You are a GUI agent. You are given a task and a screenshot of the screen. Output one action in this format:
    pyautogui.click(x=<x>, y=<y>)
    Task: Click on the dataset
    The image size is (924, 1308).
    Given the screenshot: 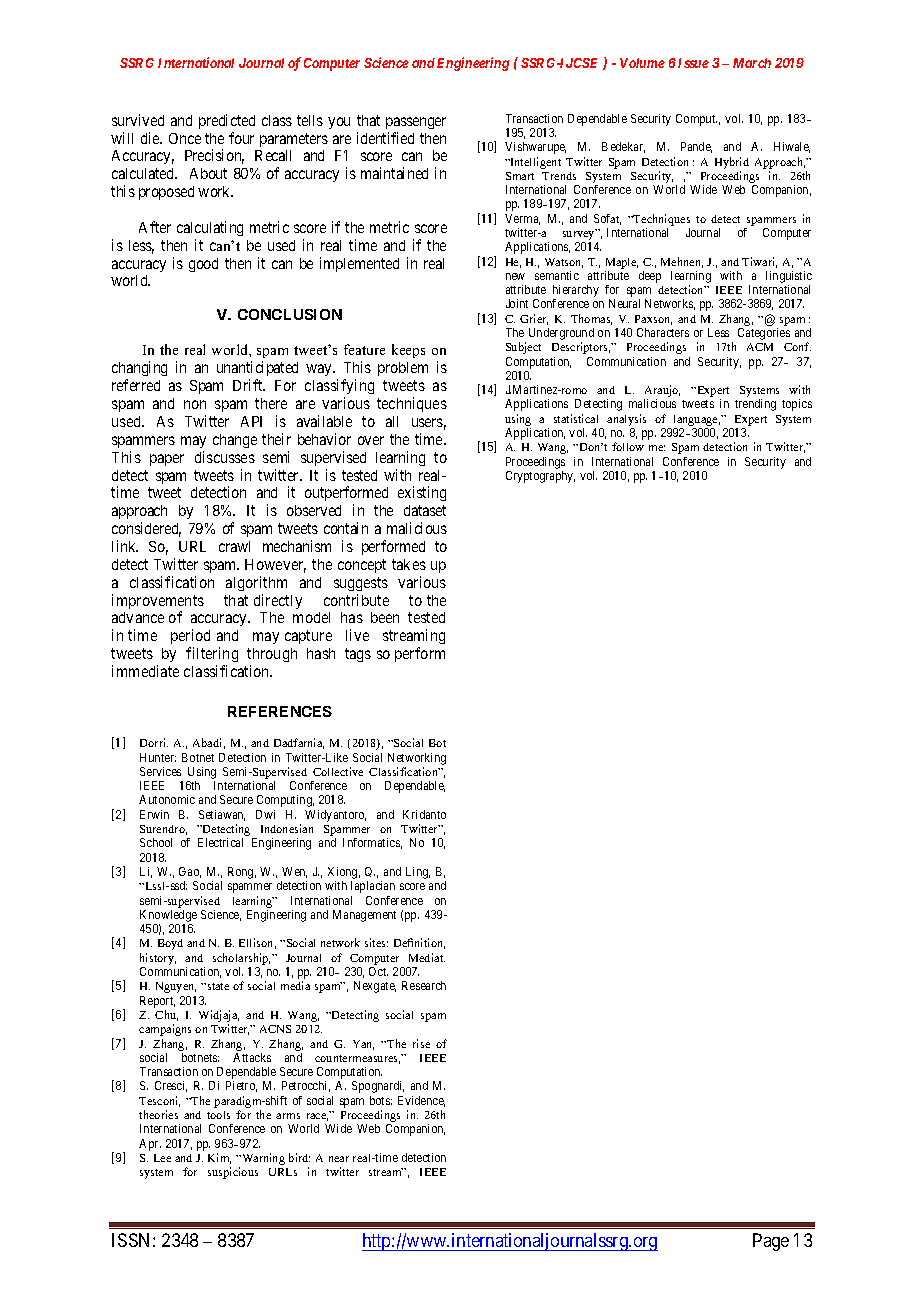 What is the action you would take?
    pyautogui.click(x=425, y=510)
